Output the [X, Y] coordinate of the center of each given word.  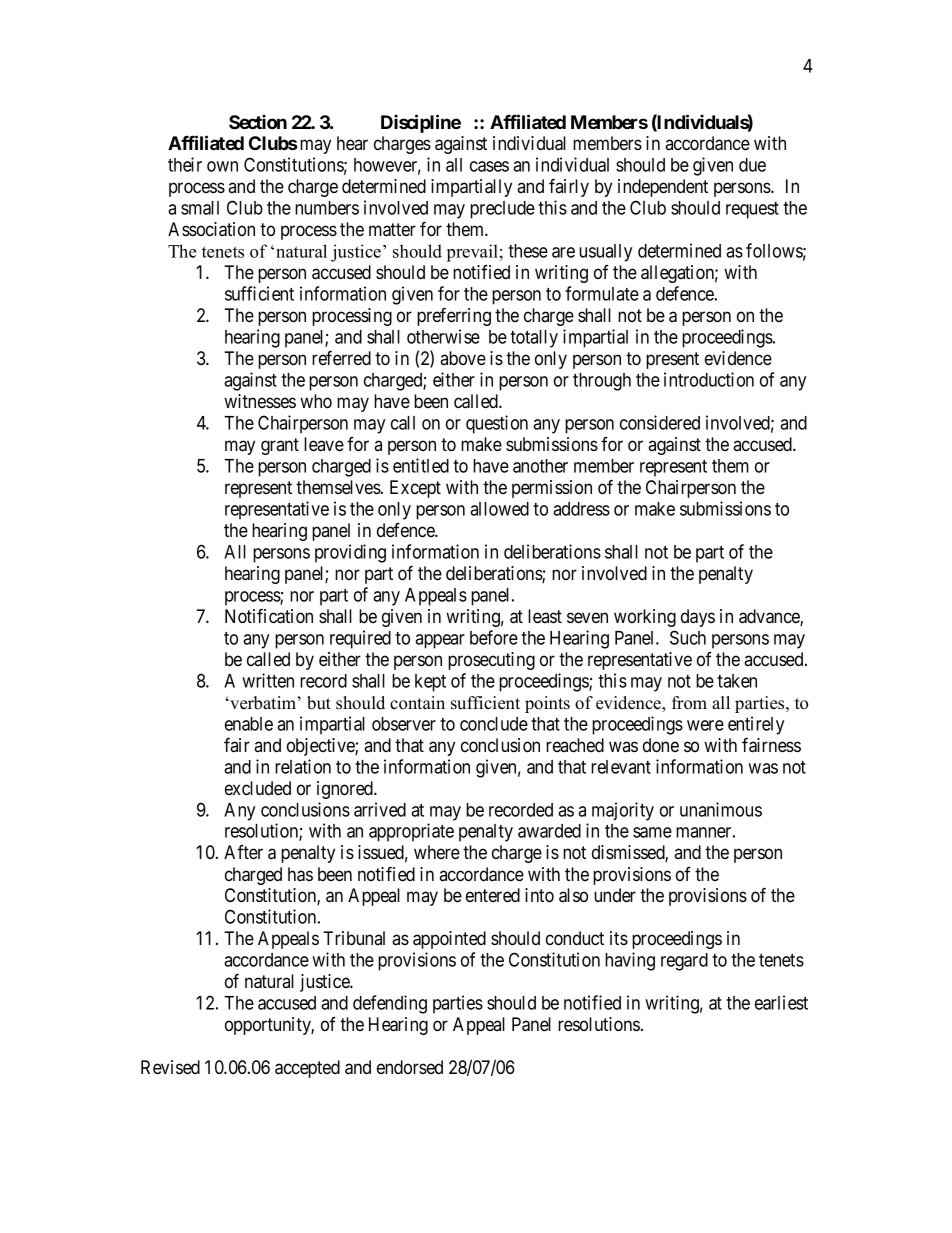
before [494, 637]
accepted [307, 1069]
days [698, 618]
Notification [269, 616]
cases [489, 166]
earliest [781, 1002]
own [222, 166]
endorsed [410, 1067]
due [752, 165]
